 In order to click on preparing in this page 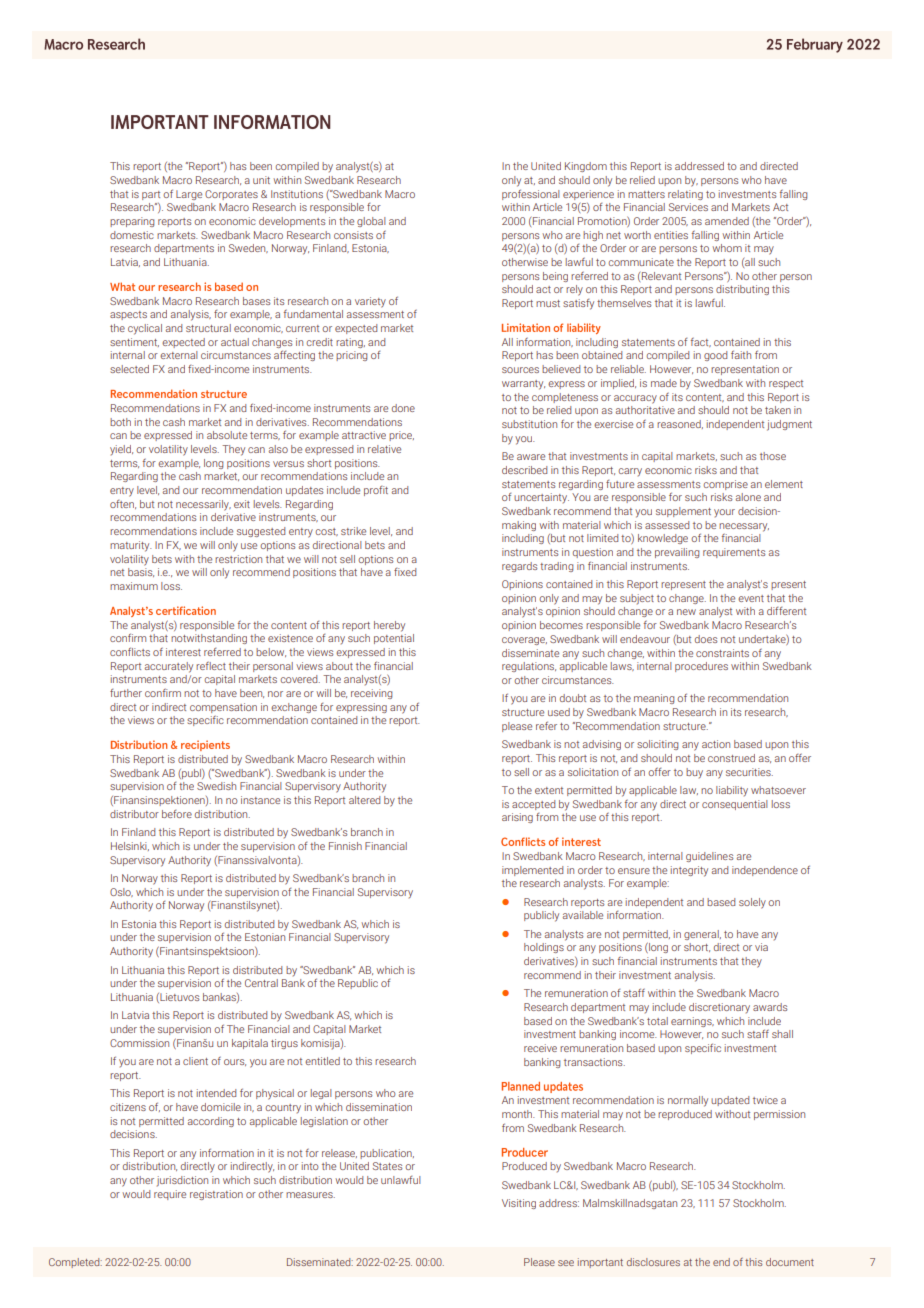, I will do `click(132, 222)`.
